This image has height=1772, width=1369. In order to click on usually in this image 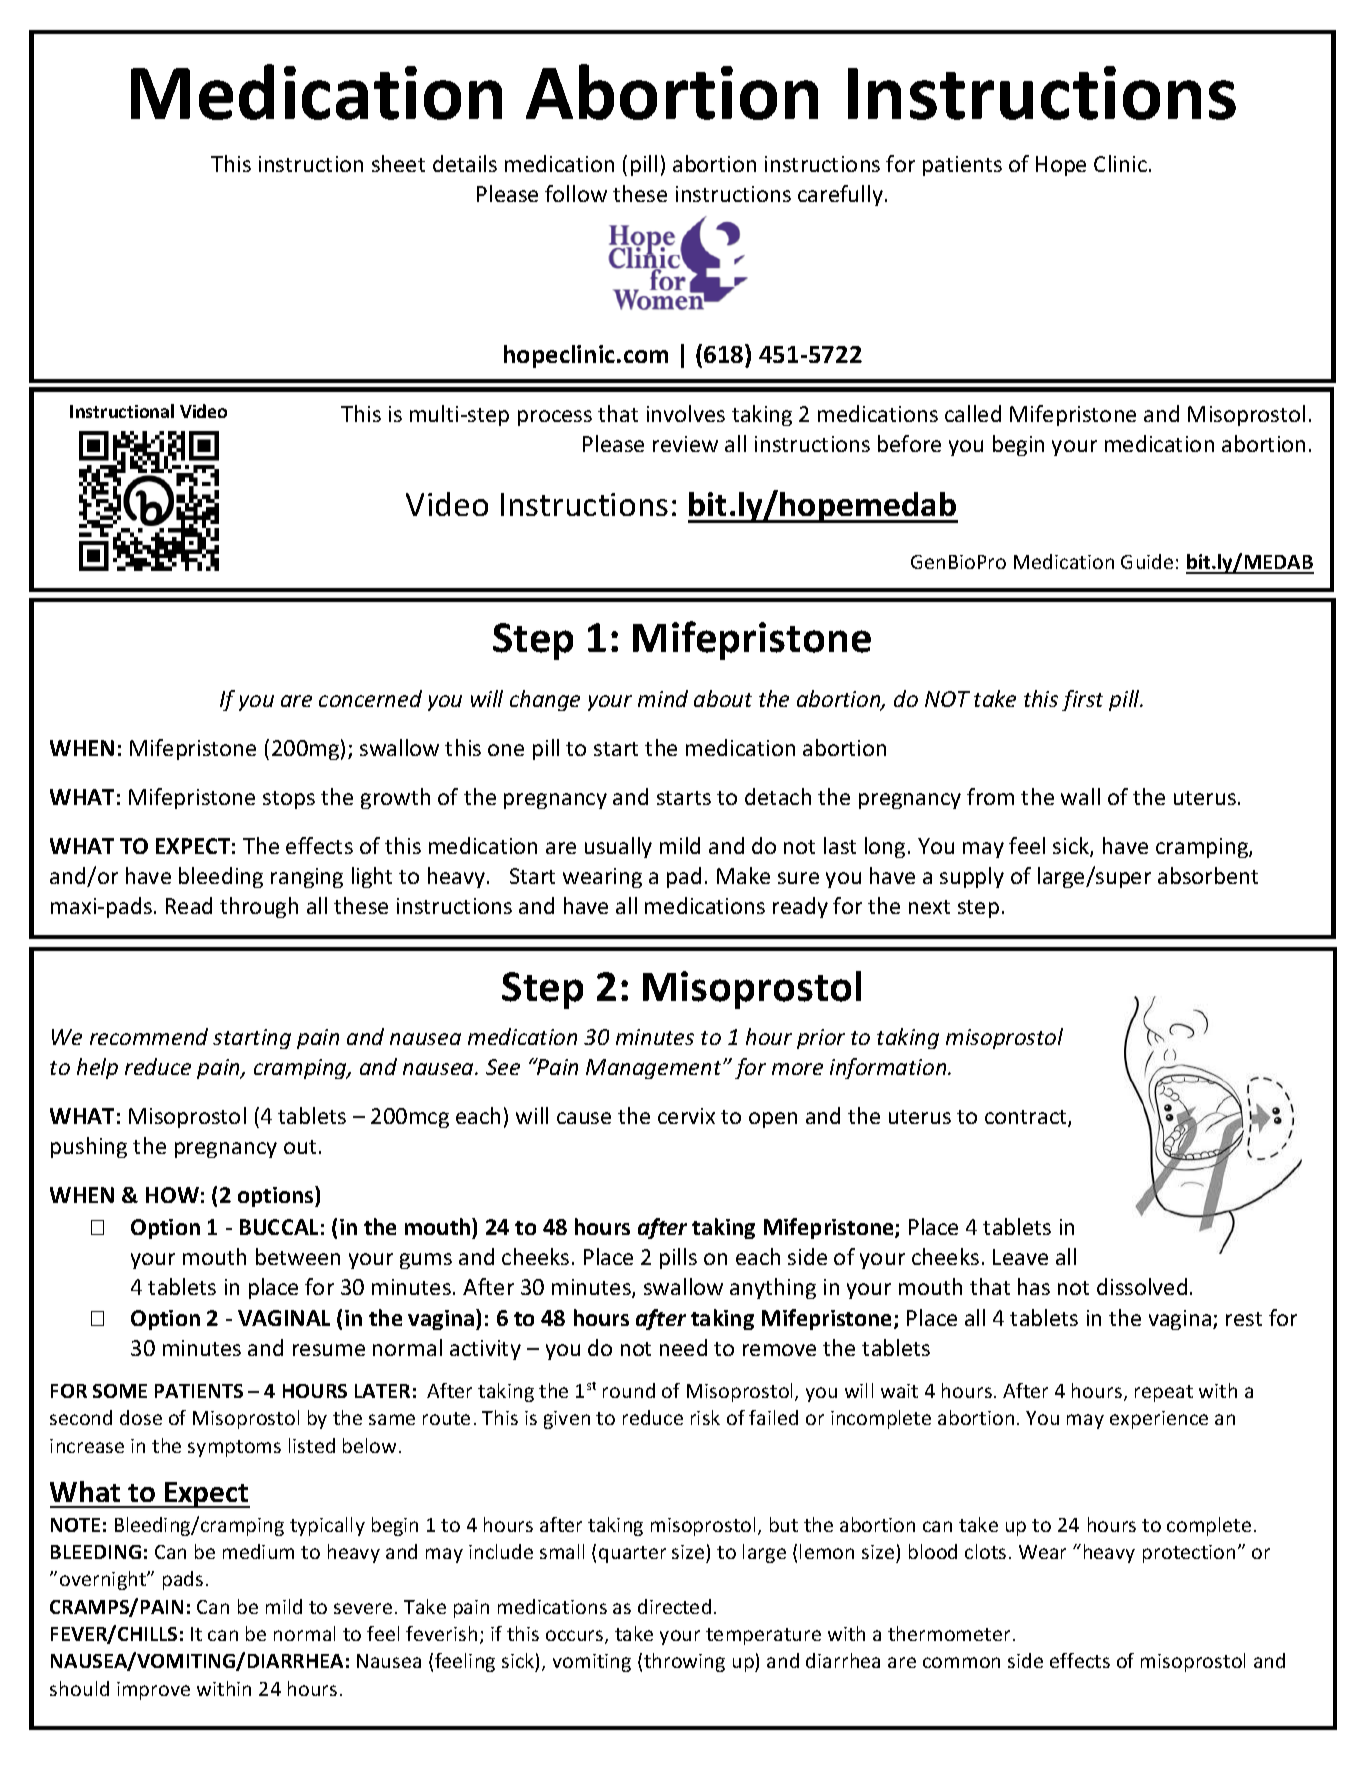, I will do `click(618, 847)`.
